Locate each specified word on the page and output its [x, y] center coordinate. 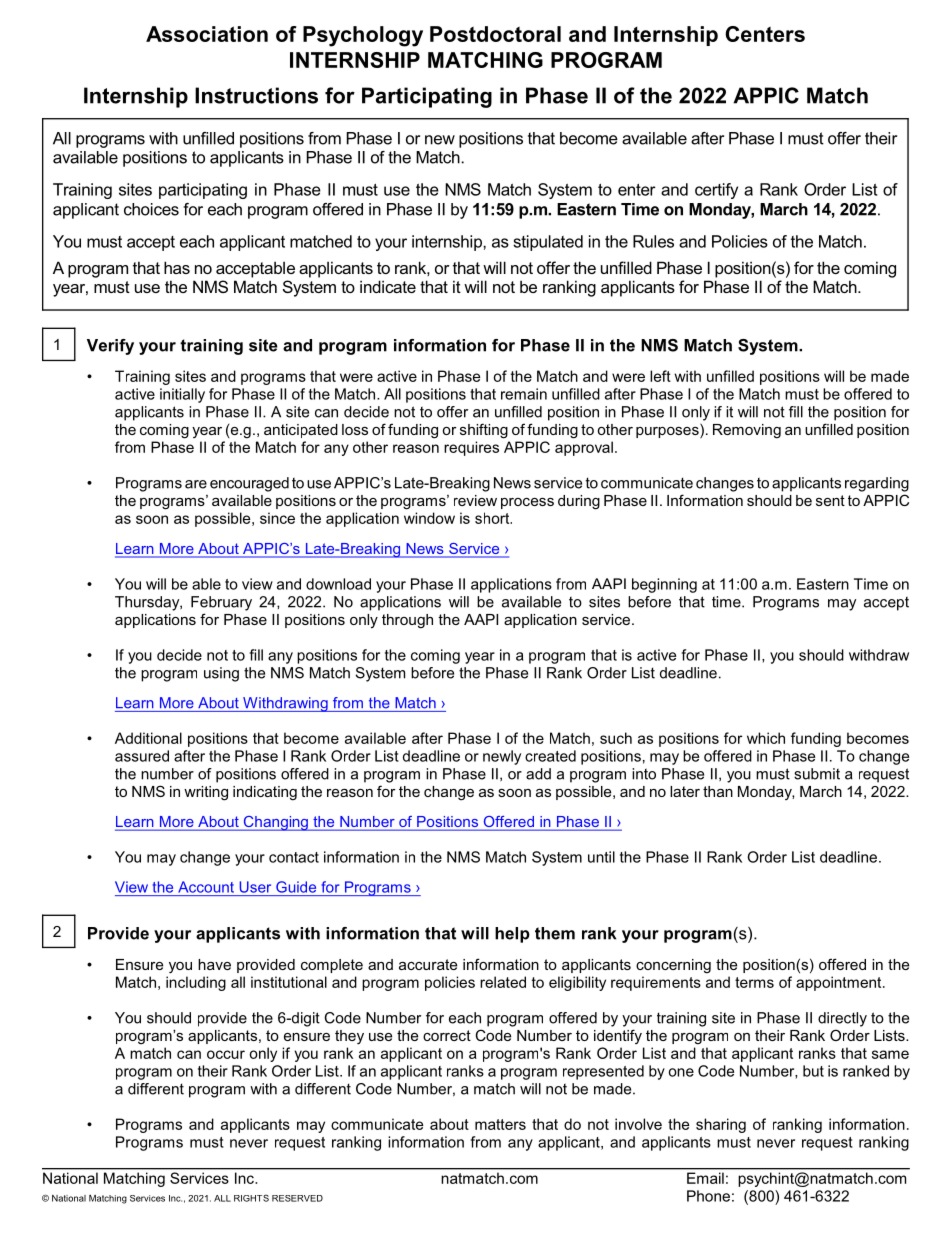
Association [207, 34]
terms [754, 982]
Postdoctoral [495, 34]
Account [206, 887]
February [221, 603]
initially [182, 395]
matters [500, 1124]
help [512, 935]
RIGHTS [251, 1198]
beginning [664, 585]
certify [716, 191]
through [407, 621]
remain [524, 394]
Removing [747, 431]
